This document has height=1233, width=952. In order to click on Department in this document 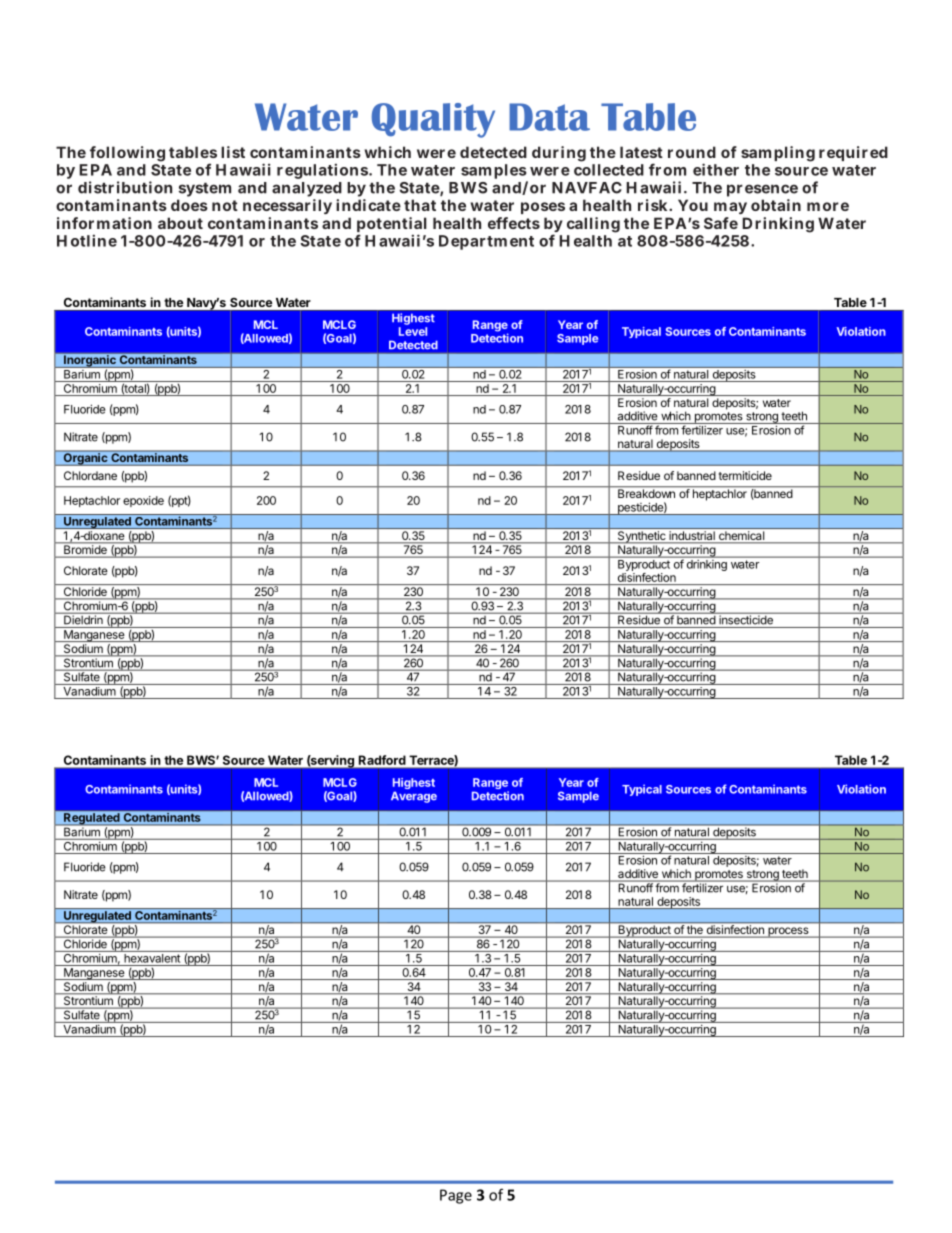, I will do `click(486, 242)`.
